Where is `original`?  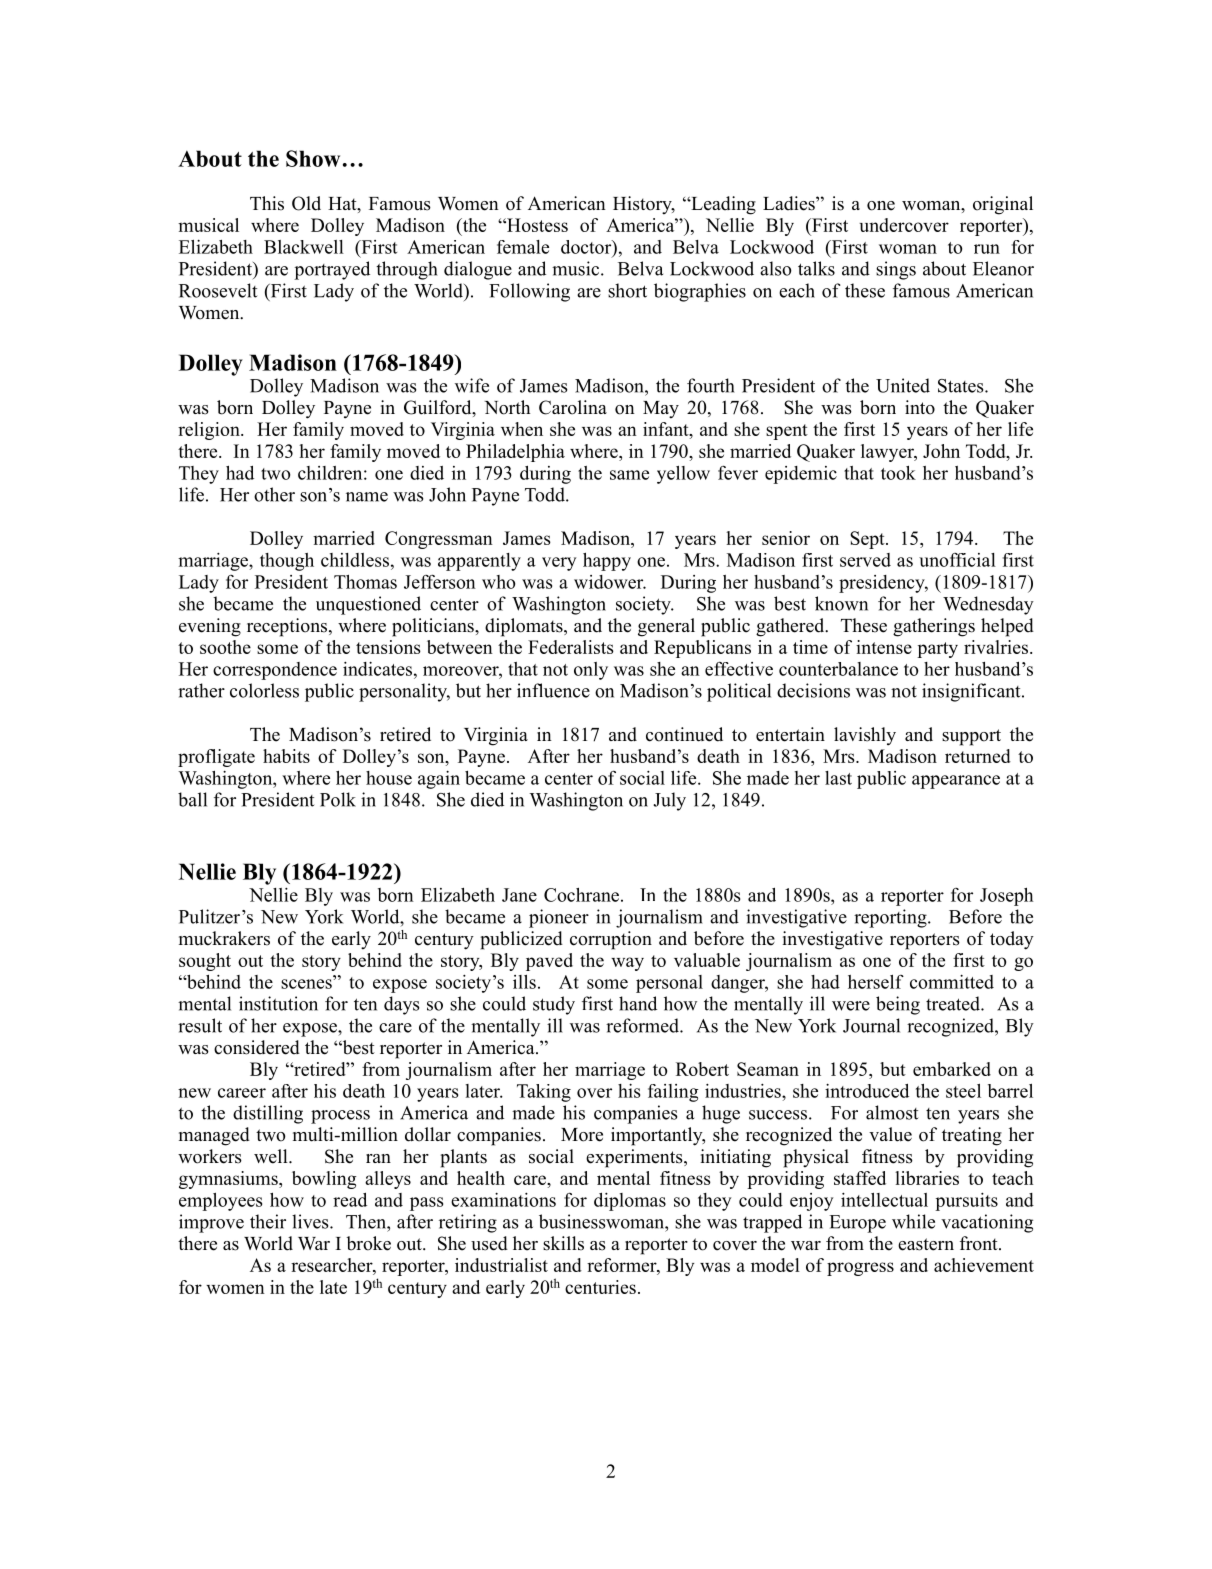
original is located at coordinates (1003, 205).
